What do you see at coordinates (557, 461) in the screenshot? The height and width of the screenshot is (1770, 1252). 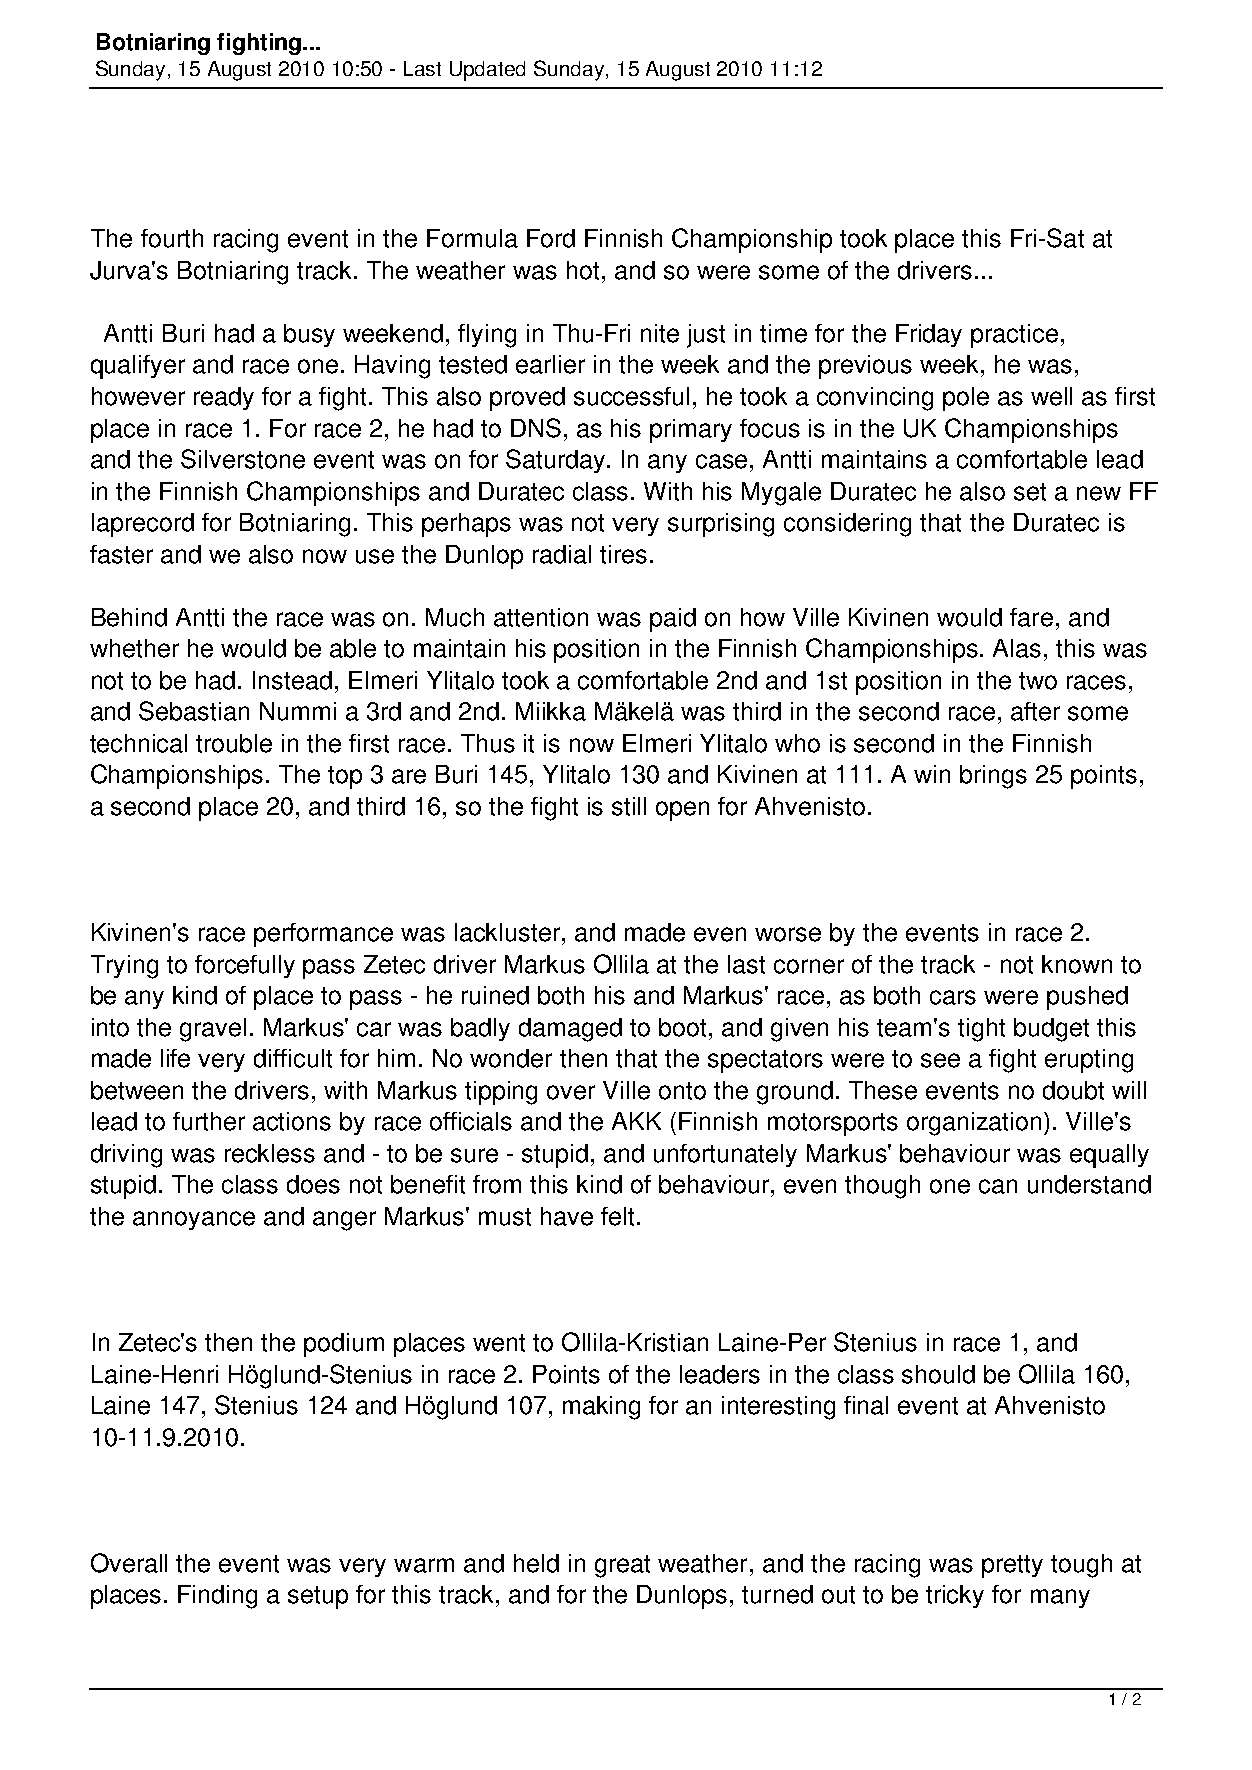 I see `Saturday` at bounding box center [557, 461].
